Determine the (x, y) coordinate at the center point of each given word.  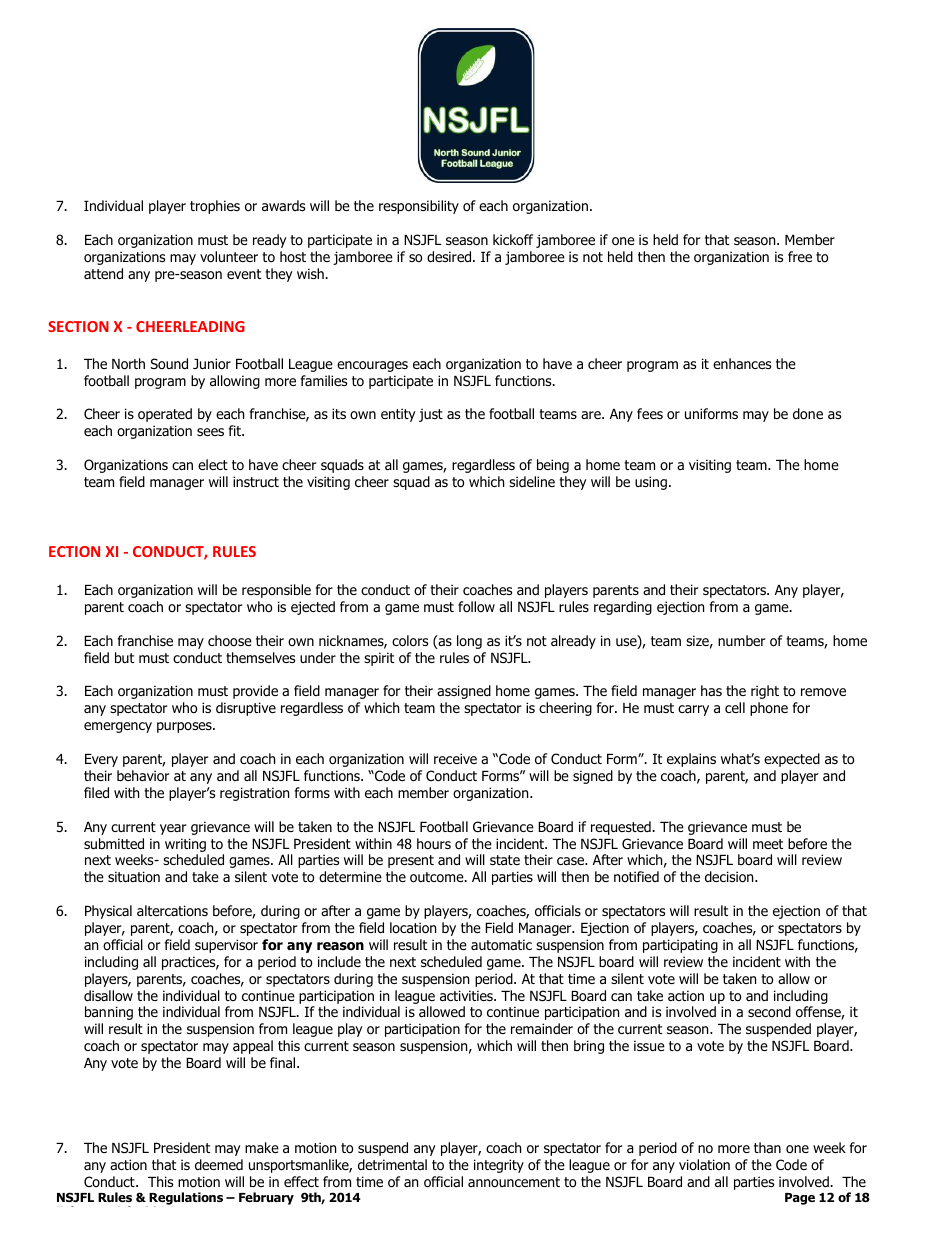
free (800, 256)
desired (450, 257)
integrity (499, 1166)
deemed (219, 1164)
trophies (215, 207)
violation (704, 1164)
